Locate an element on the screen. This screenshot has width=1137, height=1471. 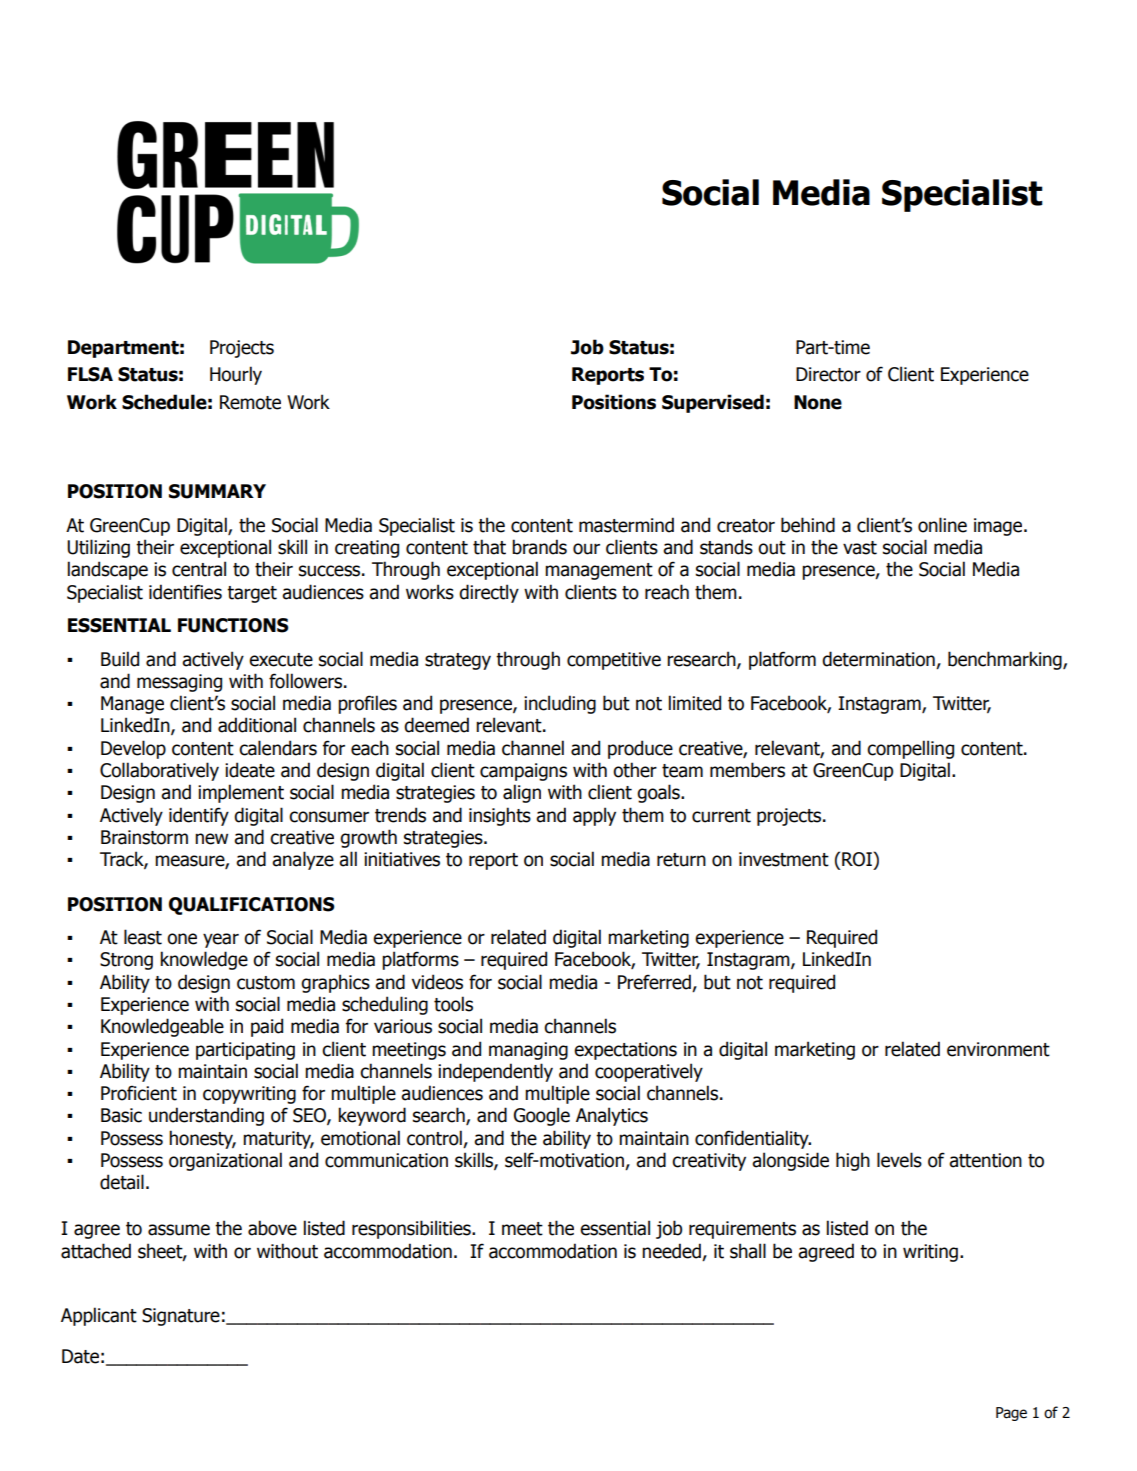
Supervised is located at coordinates (713, 403).
